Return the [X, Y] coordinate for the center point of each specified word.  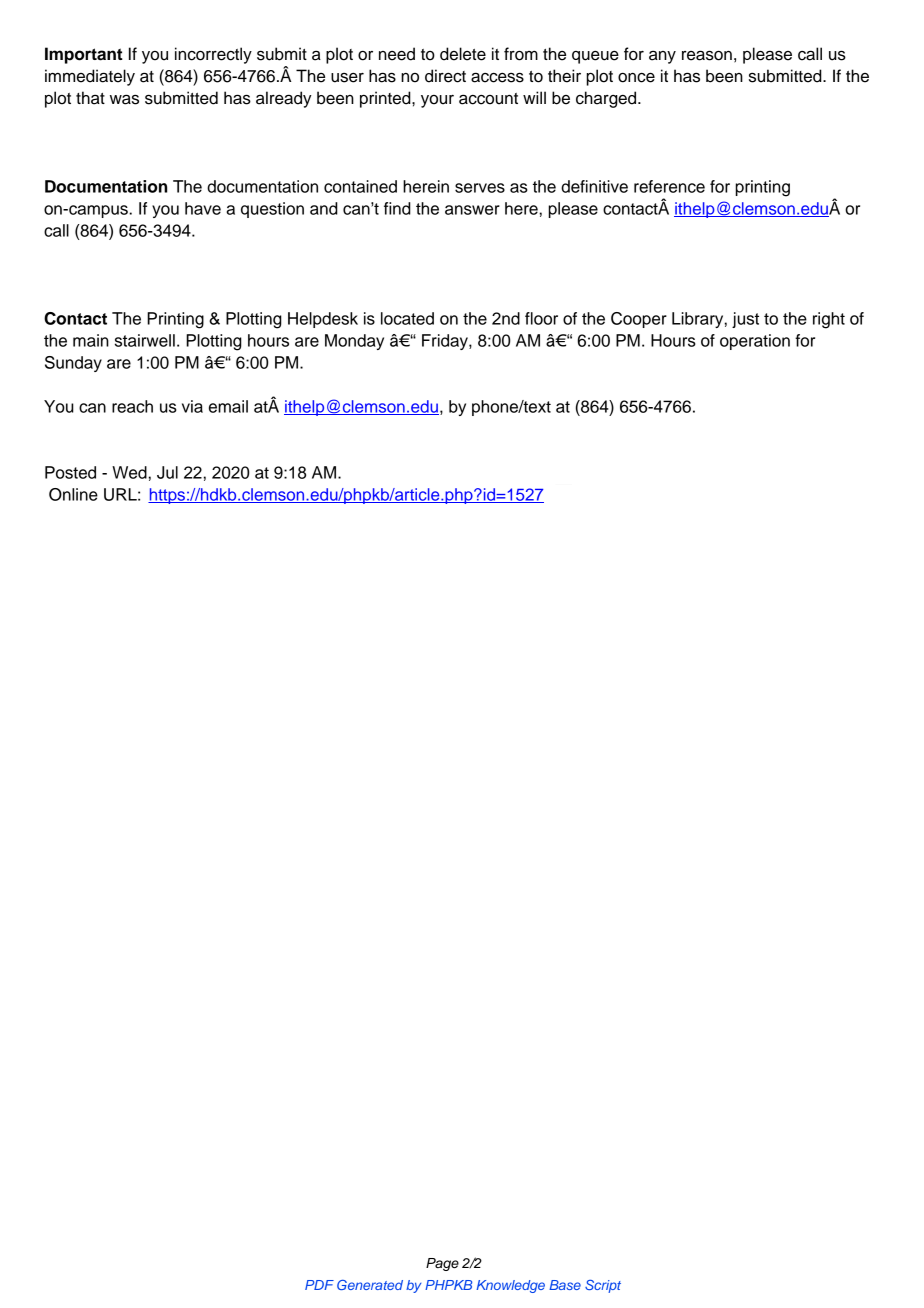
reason [707, 55]
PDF [319, 1285]
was [124, 99]
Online [73, 494]
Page [442, 1264]
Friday [446, 342]
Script [603, 1286]
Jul [167, 472]
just [745, 320]
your [437, 101]
